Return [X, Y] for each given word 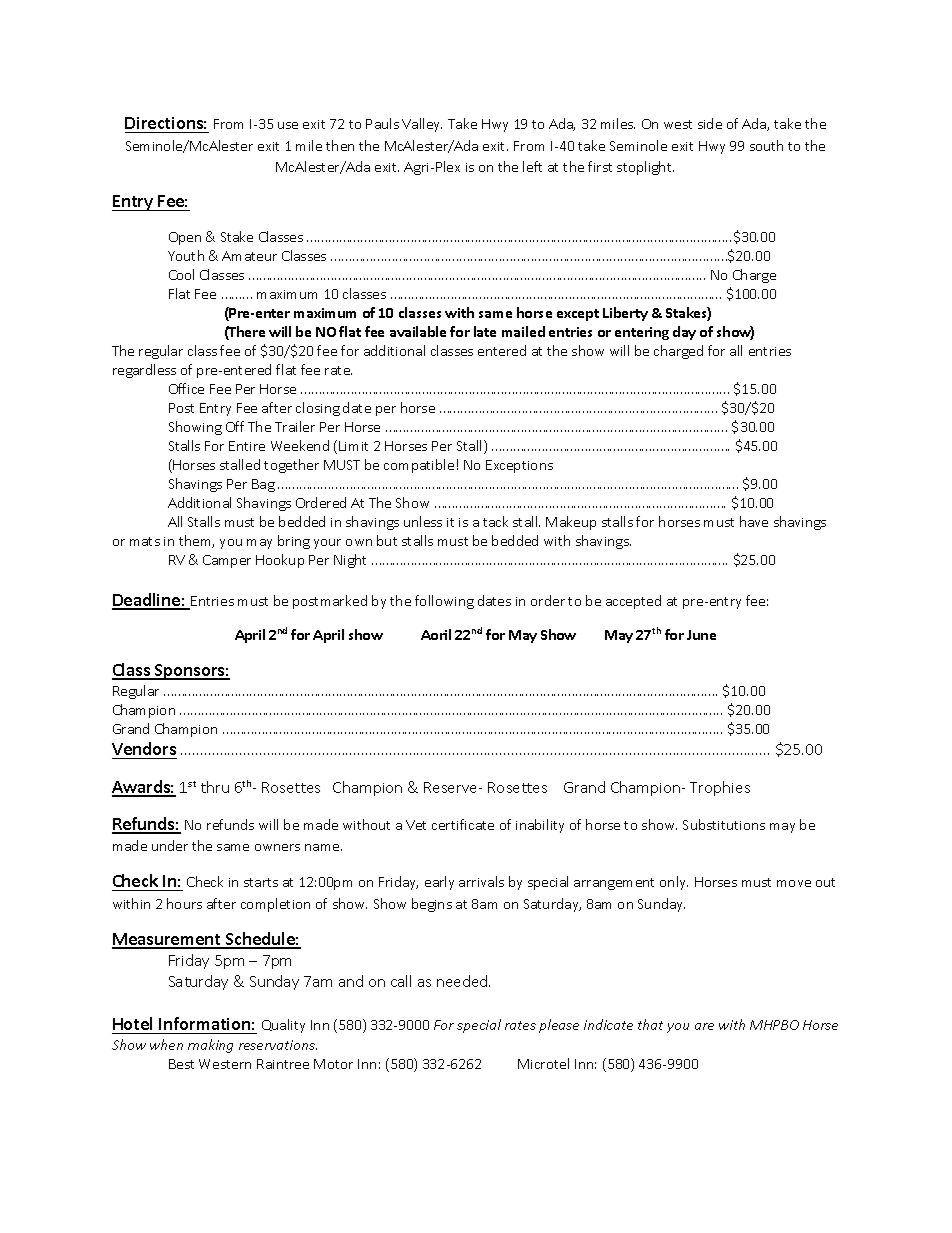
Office [186, 388]
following [444, 602]
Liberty [625, 314]
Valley [422, 125]
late [485, 331]
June [701, 635]
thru [215, 787]
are [704, 1026]
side [710, 123]
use [288, 125]
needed [463, 981]
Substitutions [724, 824]
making [210, 1046]
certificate [463, 824]
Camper [227, 561]
